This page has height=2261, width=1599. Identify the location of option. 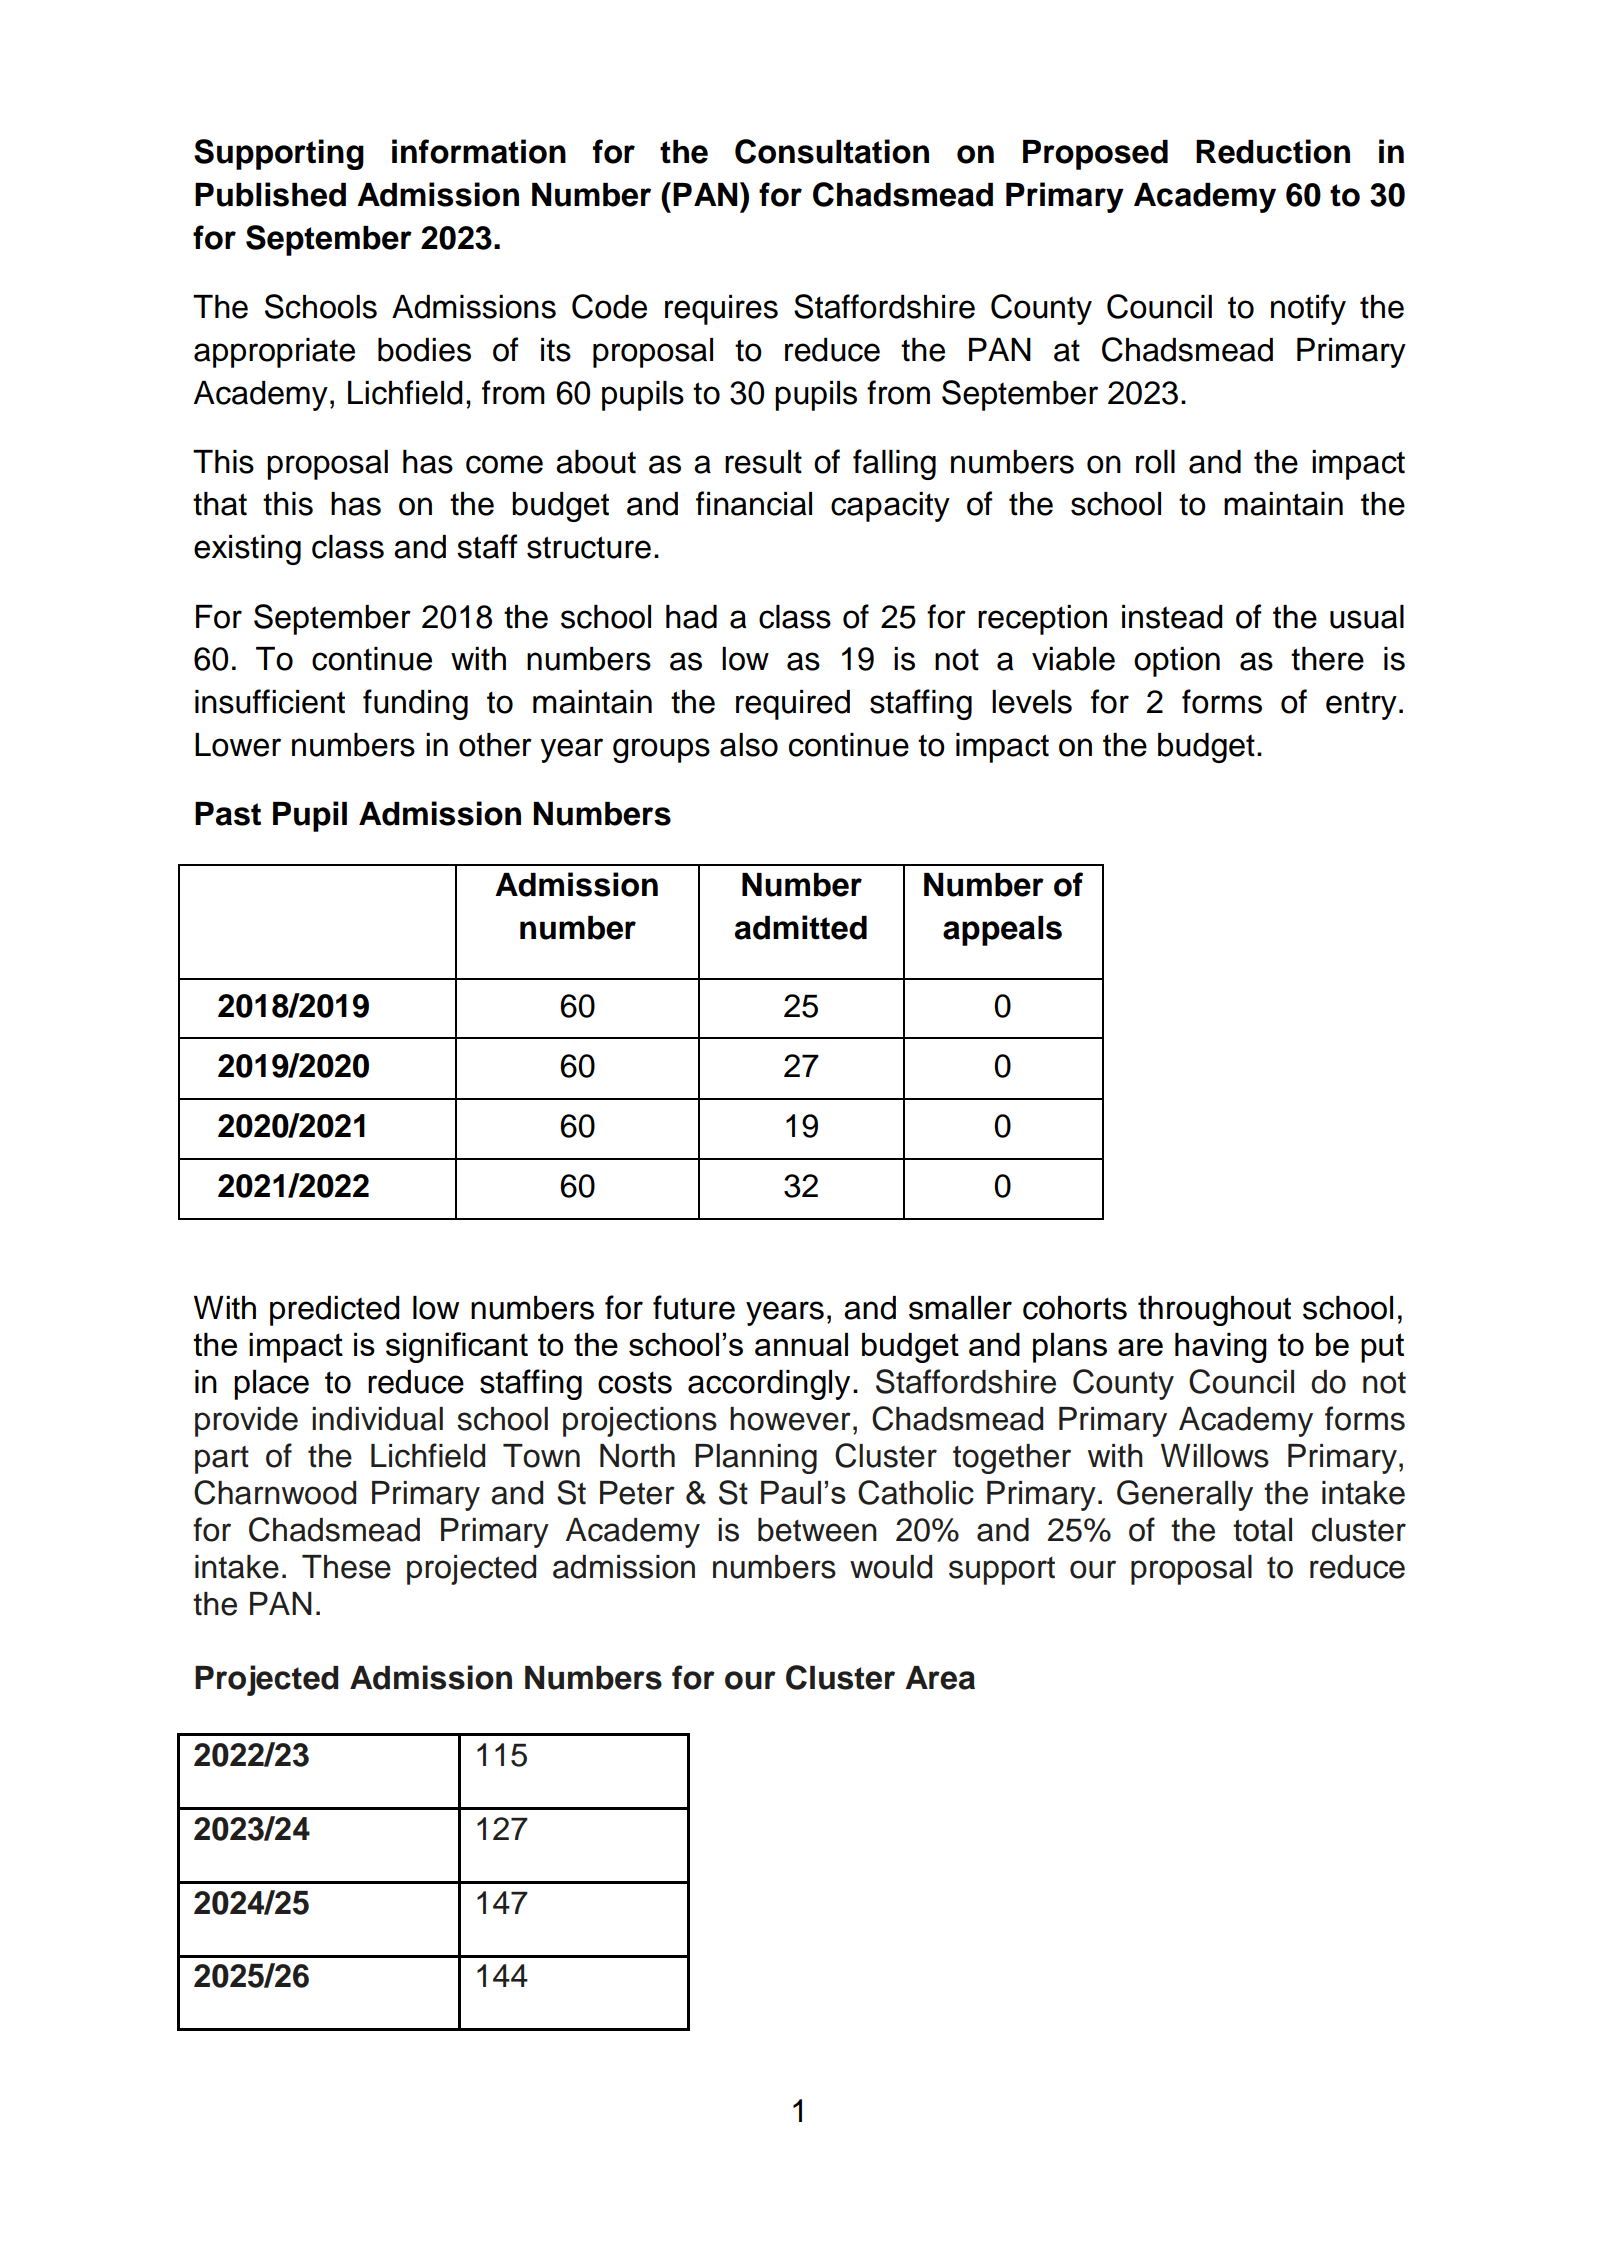
(1177, 662).
